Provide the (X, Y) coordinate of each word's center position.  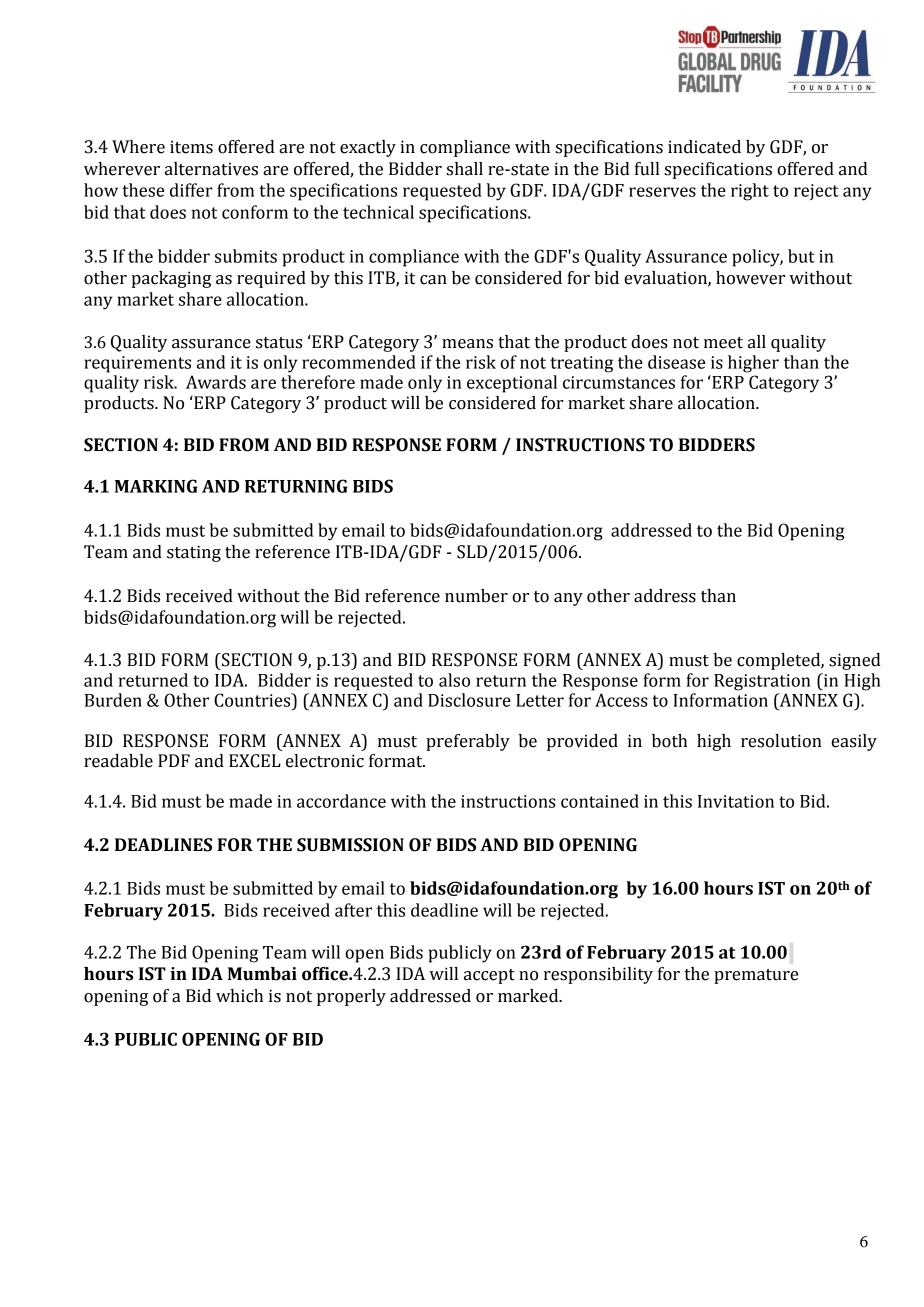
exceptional (512, 384)
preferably (468, 742)
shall (465, 169)
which (239, 996)
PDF (174, 760)
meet (723, 343)
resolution (781, 741)
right (750, 192)
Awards (216, 382)
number (476, 596)
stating (194, 553)
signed (855, 661)
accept (489, 976)
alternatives (211, 169)
